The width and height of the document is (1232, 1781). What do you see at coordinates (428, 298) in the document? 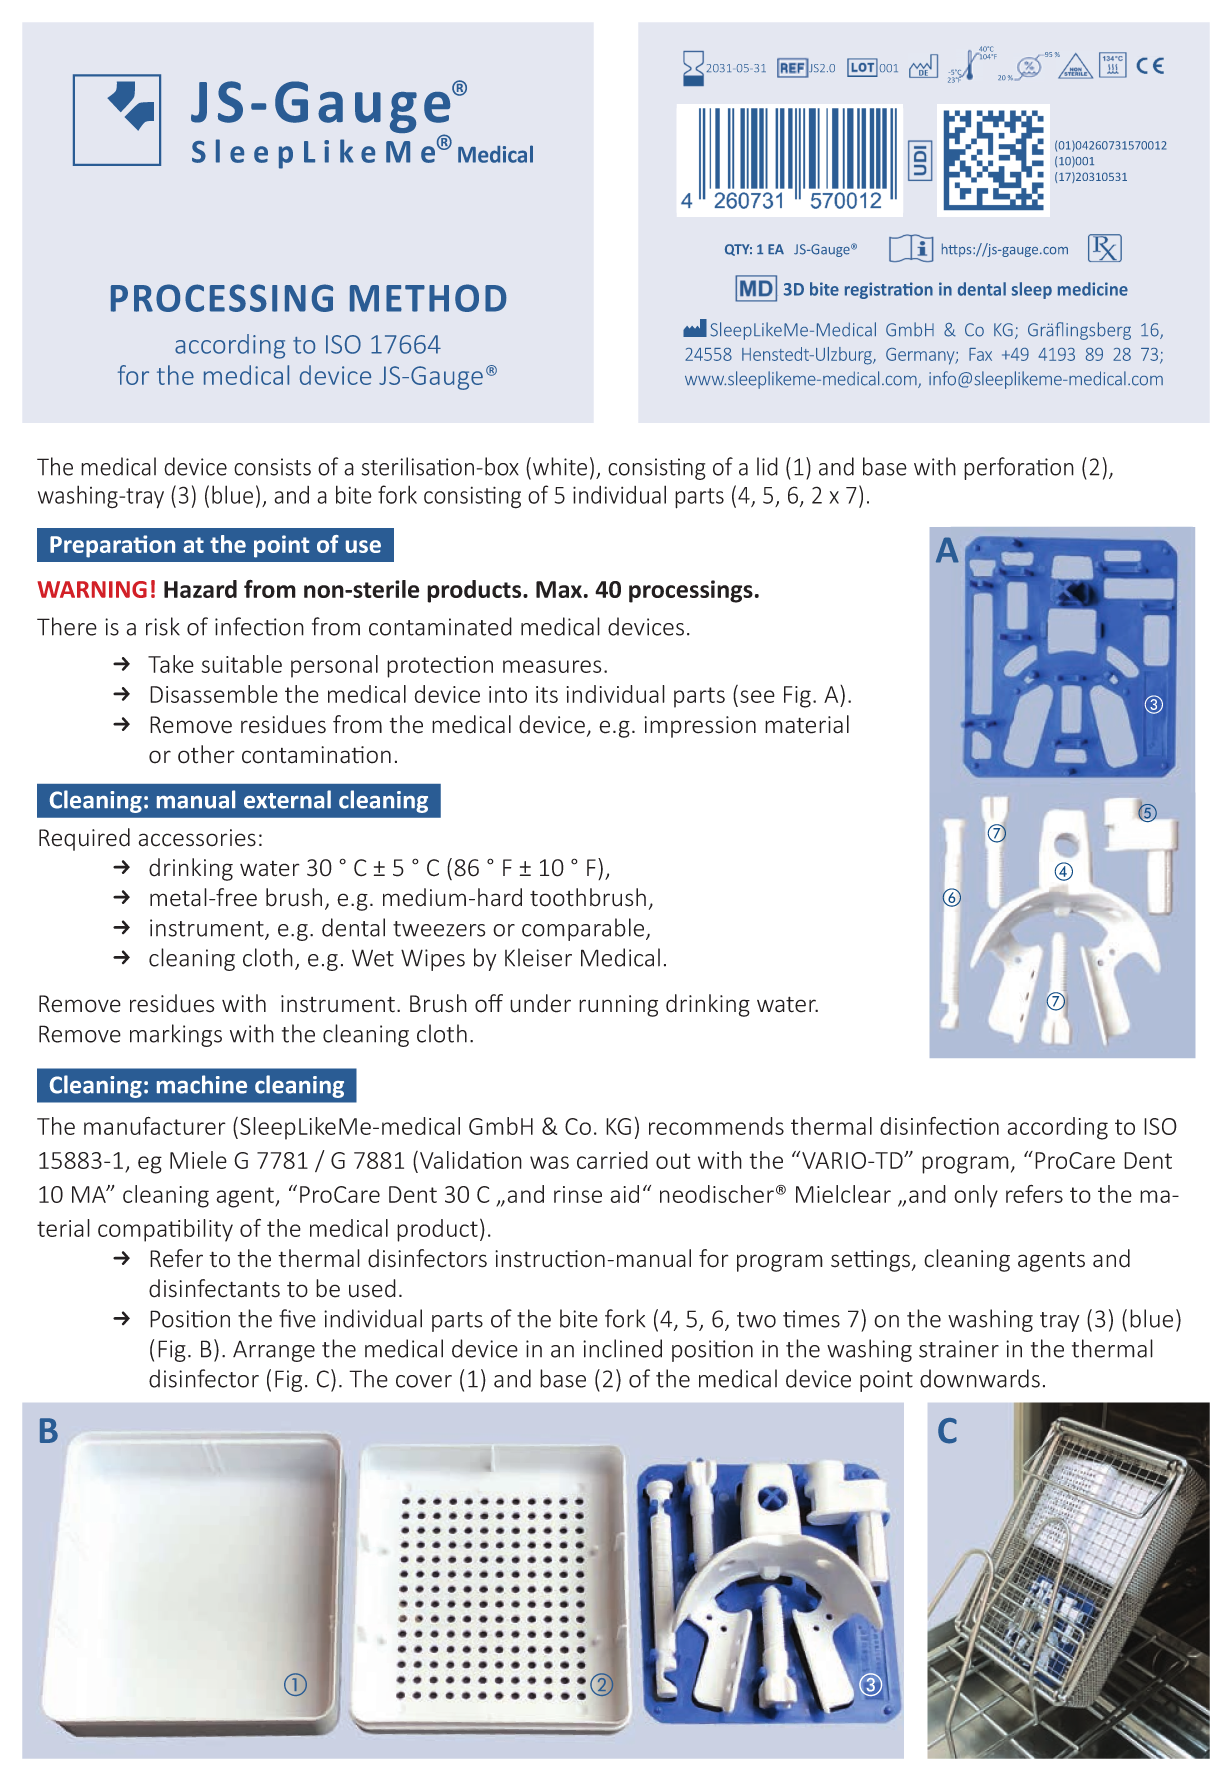
I see `METHOD` at bounding box center [428, 298].
